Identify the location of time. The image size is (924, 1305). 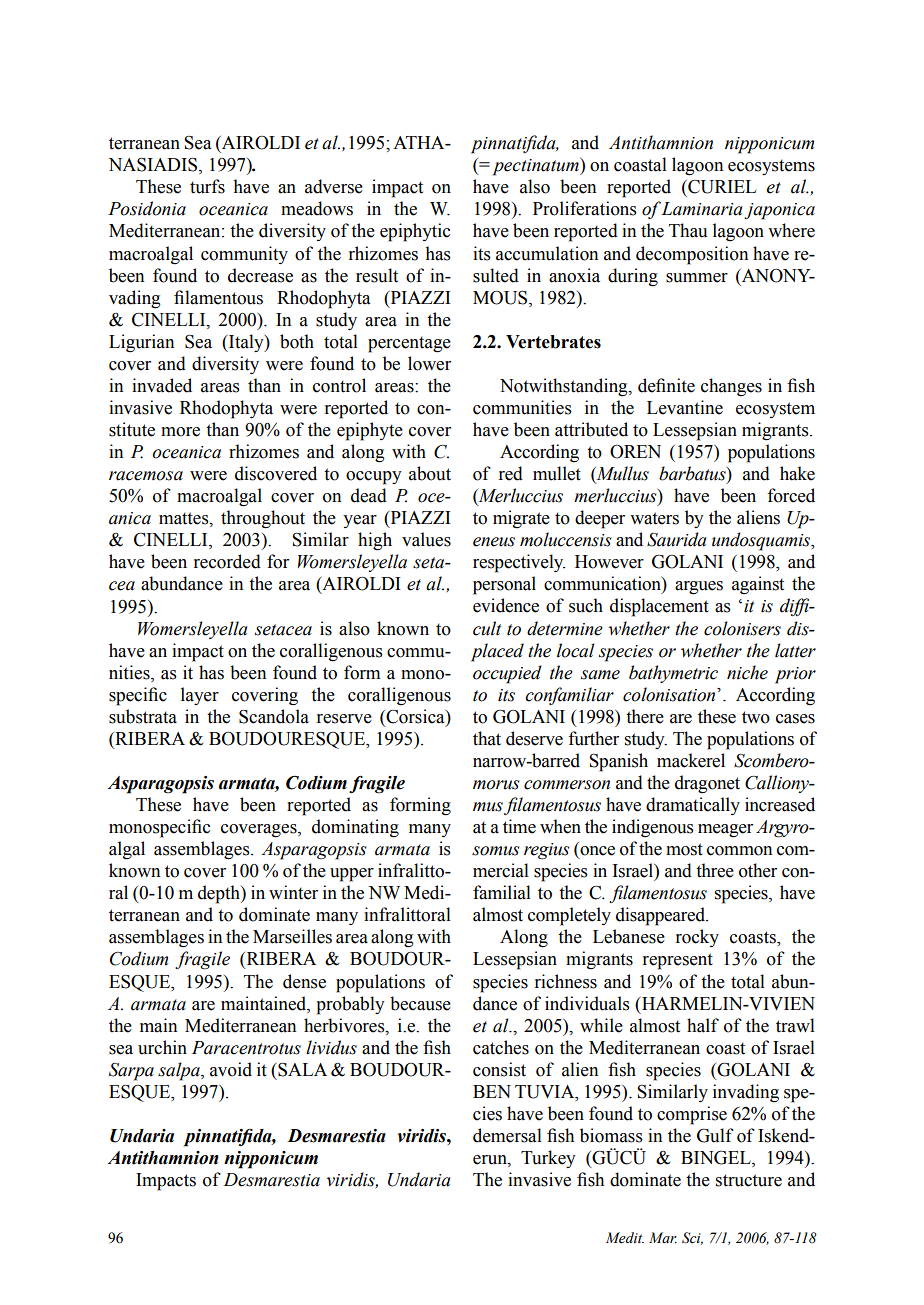
(519, 826).
